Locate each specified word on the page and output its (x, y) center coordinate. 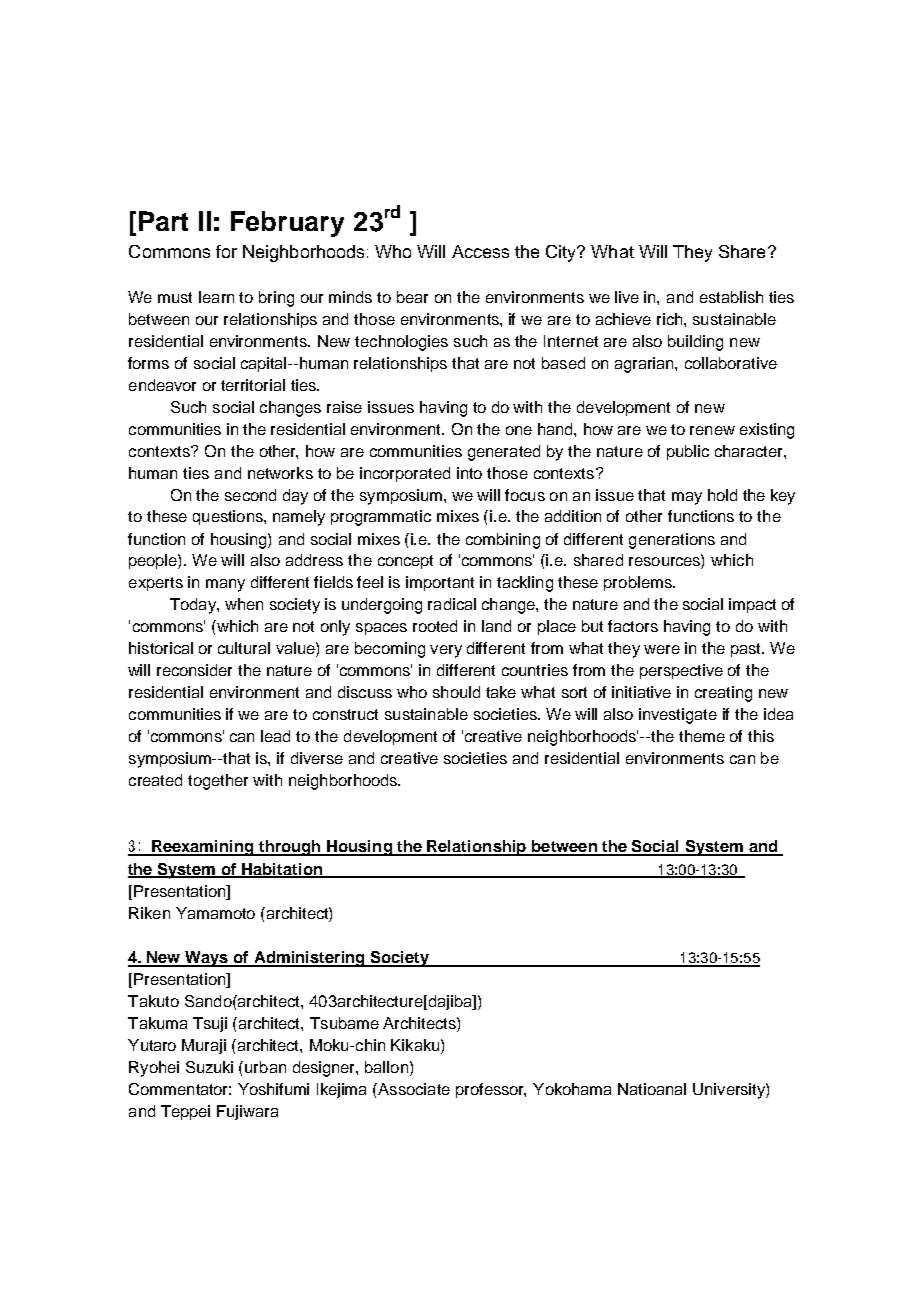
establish (731, 297)
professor (491, 1090)
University (730, 1091)
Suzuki (209, 1067)
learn (216, 297)
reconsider (194, 670)
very (446, 651)
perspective (681, 671)
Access (480, 251)
